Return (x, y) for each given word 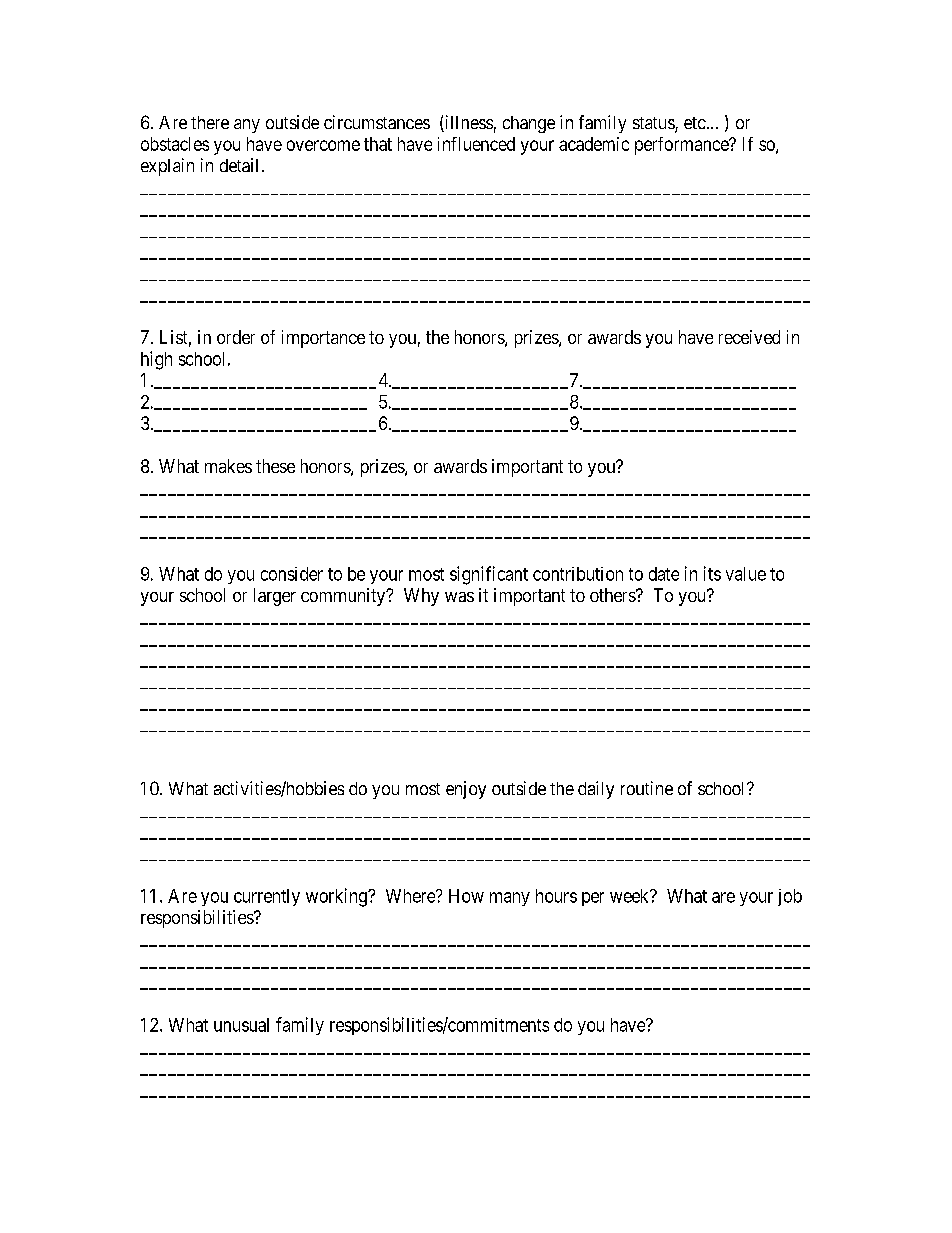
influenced (476, 144)
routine (647, 788)
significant (489, 575)
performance (682, 146)
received (749, 337)
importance (323, 339)
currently (267, 897)
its (712, 573)
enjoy (466, 790)
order (236, 337)
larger (275, 597)
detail (239, 165)
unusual (241, 1025)
